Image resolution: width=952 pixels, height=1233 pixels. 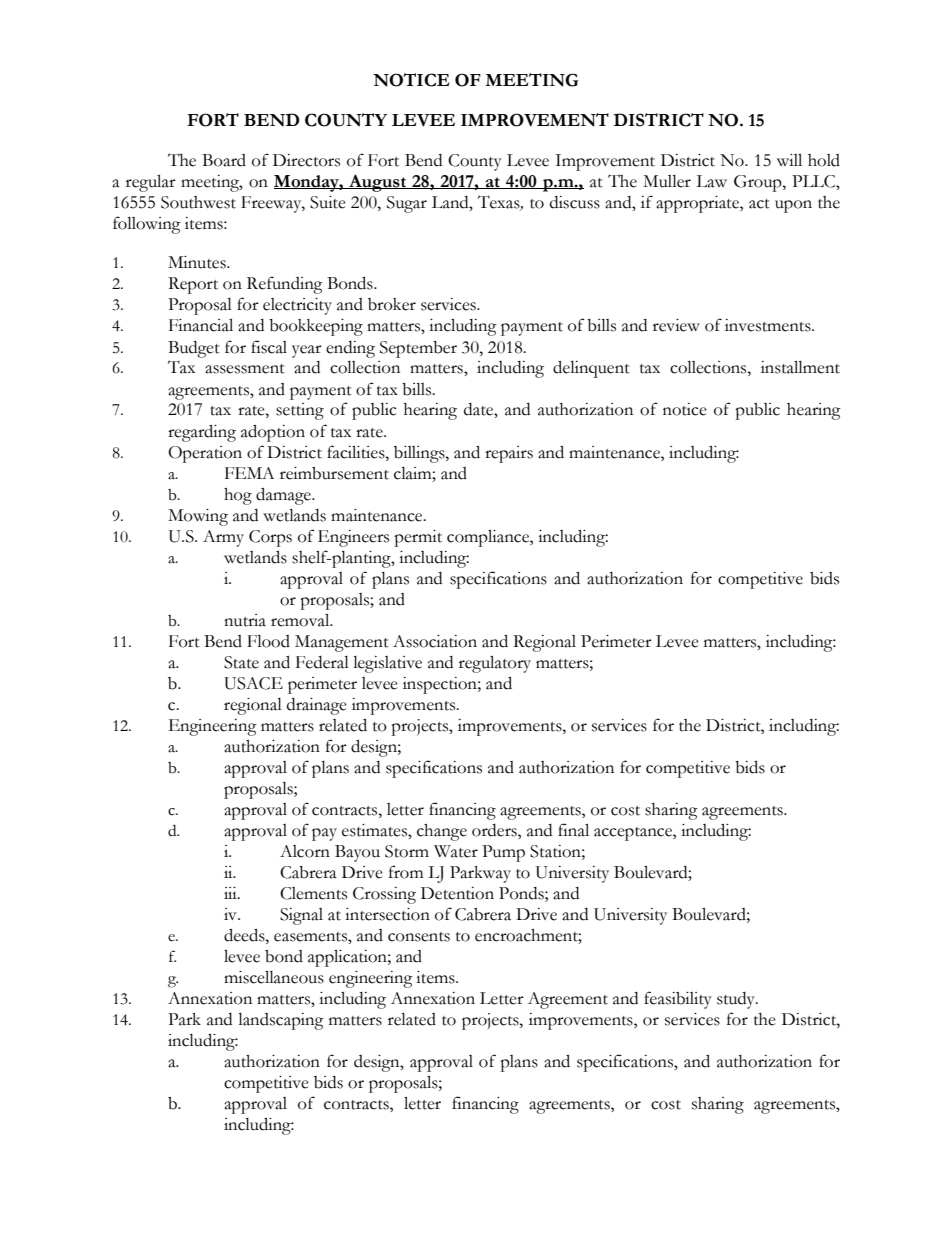 I want to click on regulatory, so click(x=495, y=664).
